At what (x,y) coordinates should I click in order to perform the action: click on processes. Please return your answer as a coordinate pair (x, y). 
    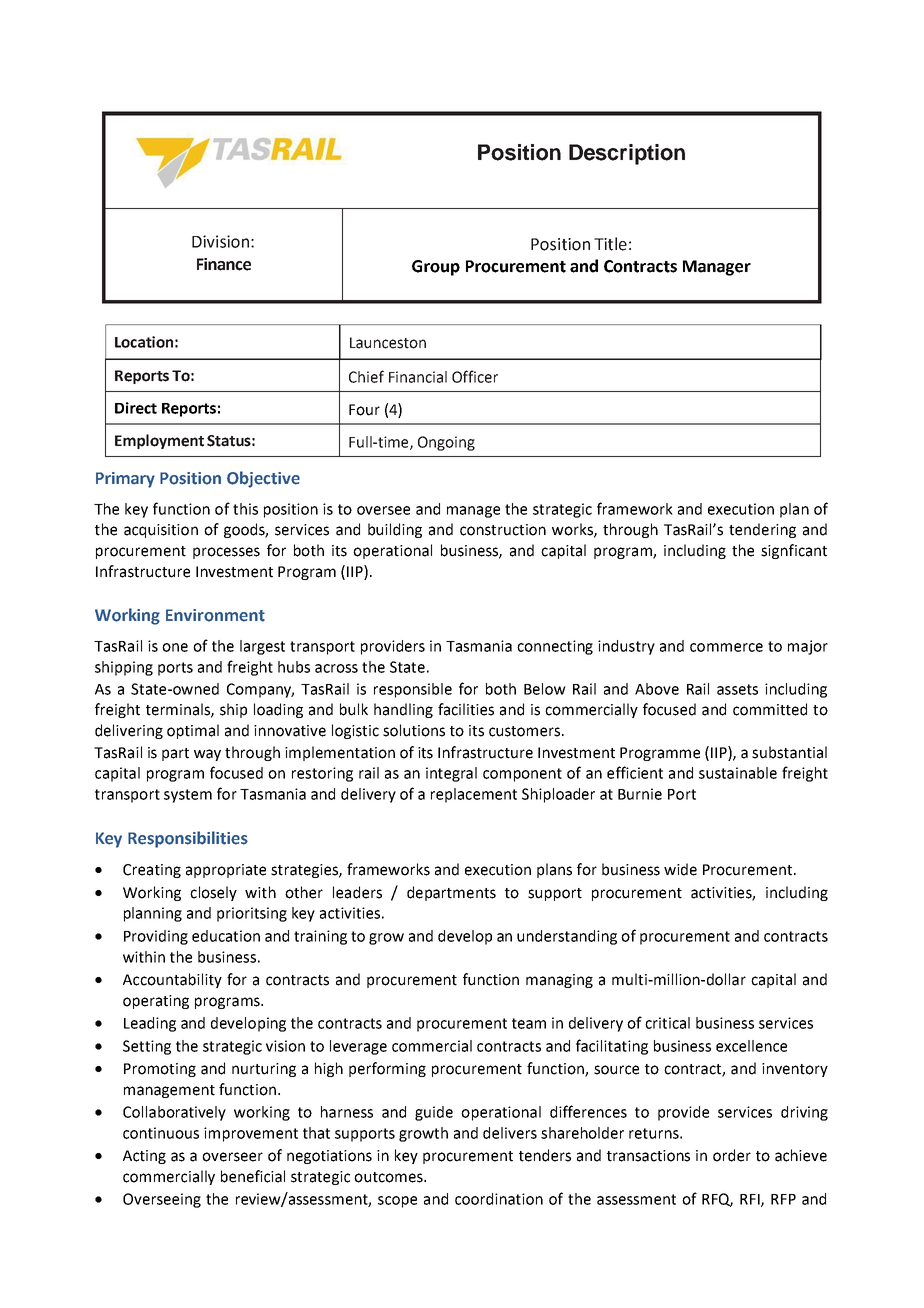
    Looking at the image, I should click on (226, 553).
